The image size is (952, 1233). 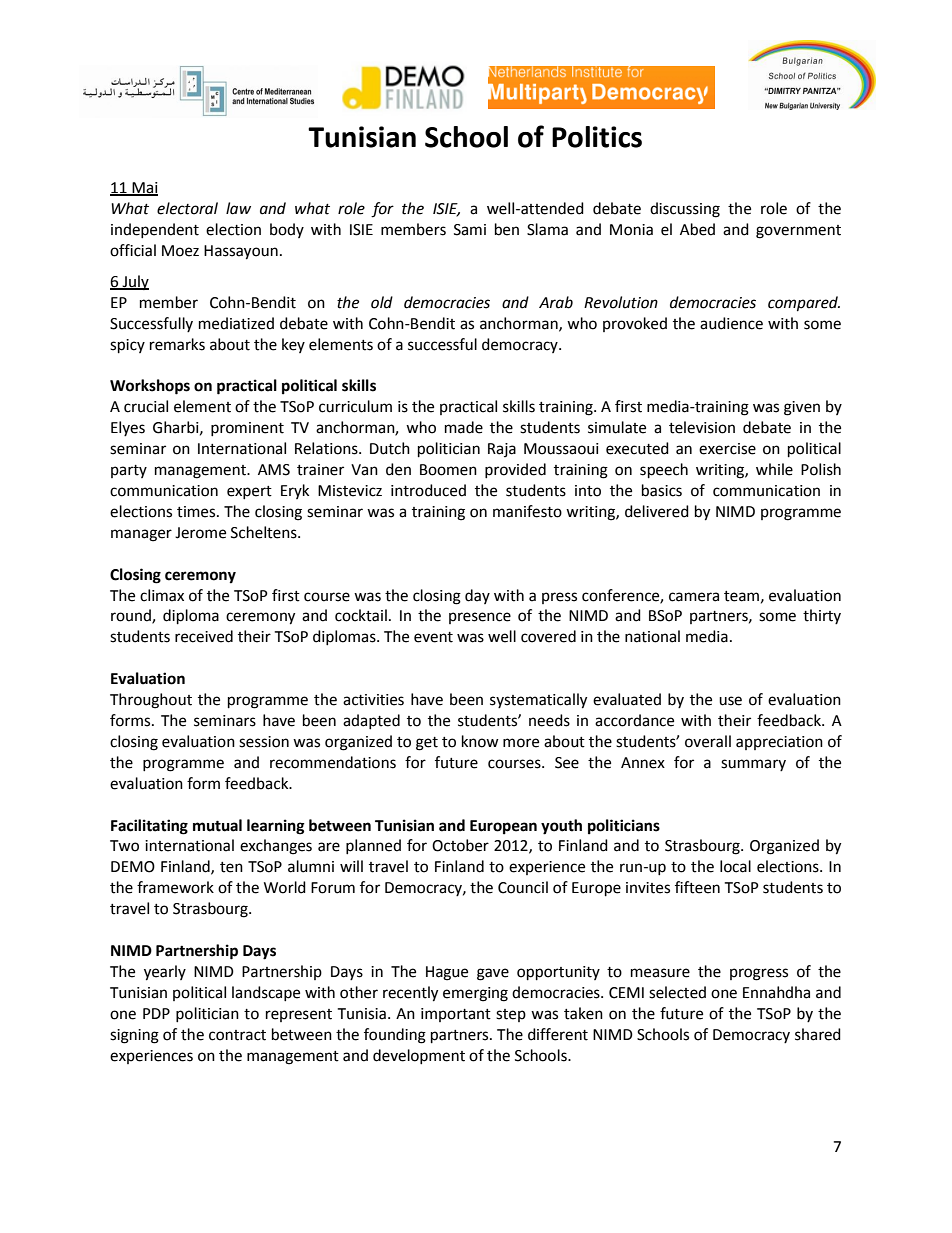 What do you see at coordinates (753, 765) in the screenshot?
I see `summary` at bounding box center [753, 765].
